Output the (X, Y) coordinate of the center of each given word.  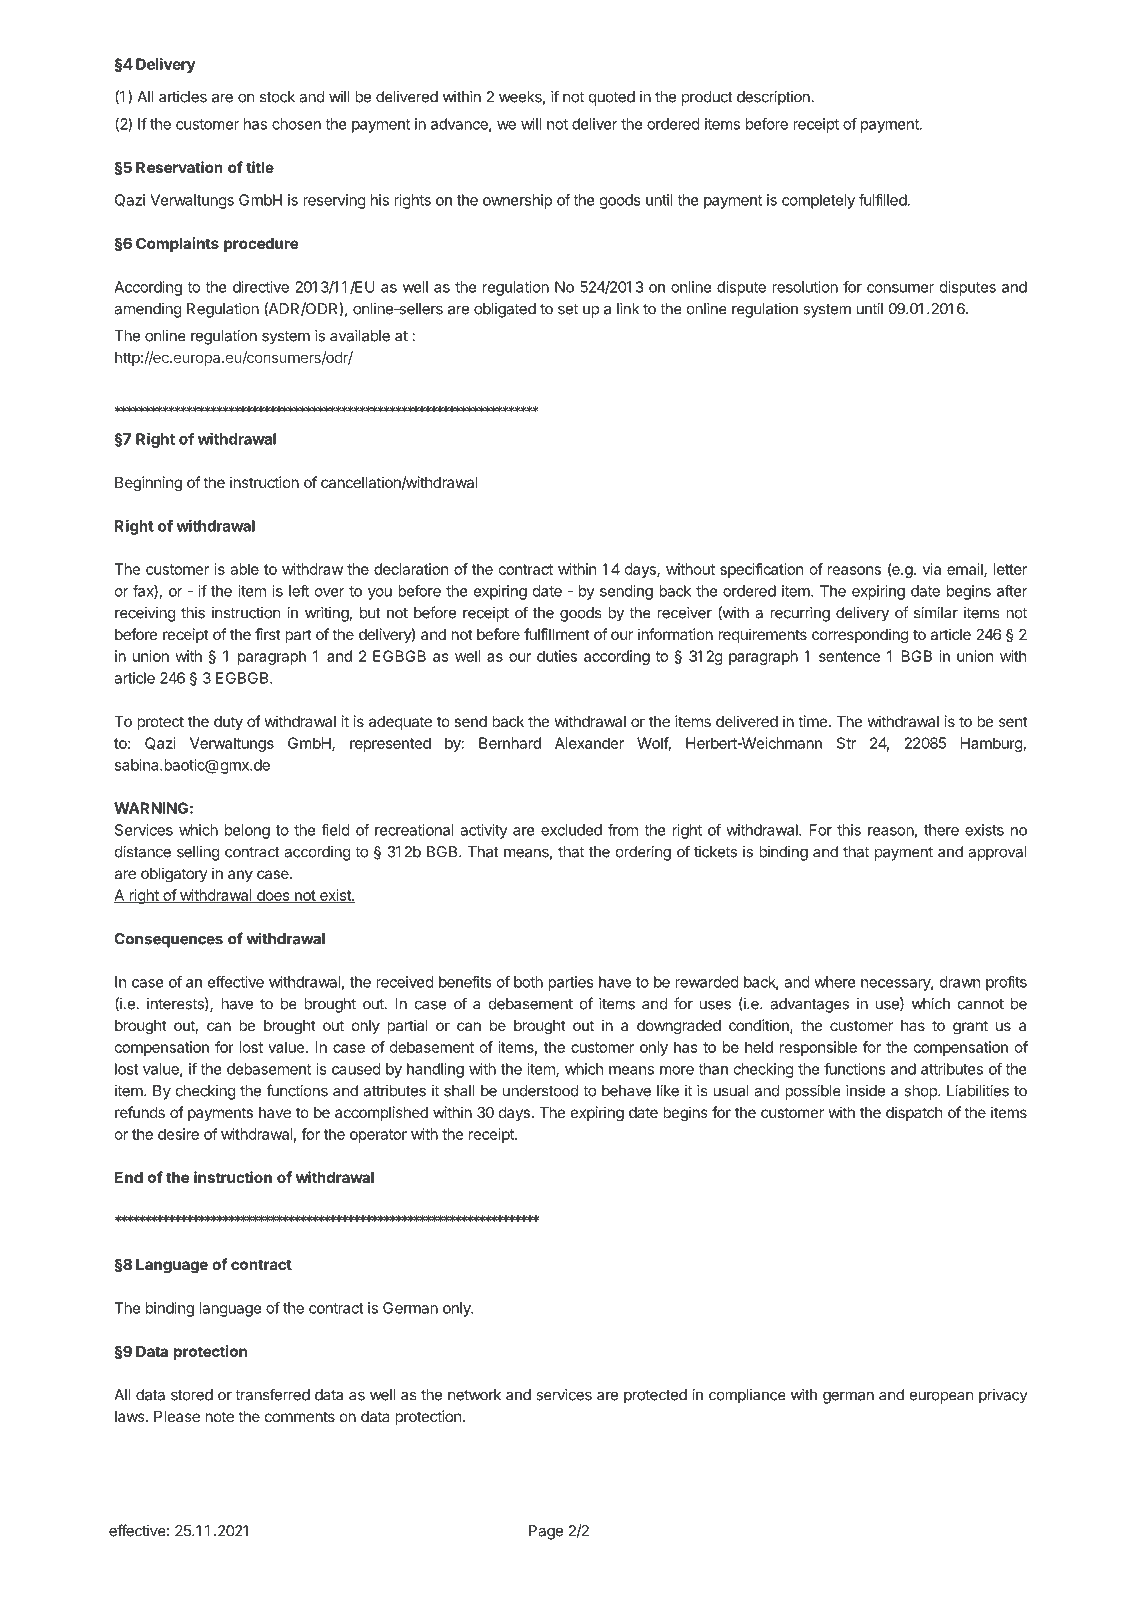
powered (871, 1532)
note (219, 1416)
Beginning (148, 484)
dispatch (914, 1113)
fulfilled (883, 200)
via (932, 569)
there (941, 830)
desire (178, 1134)
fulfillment (557, 634)
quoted (612, 98)
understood (541, 1091)
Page (546, 1532)
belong (247, 831)
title (260, 167)
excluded (571, 830)
